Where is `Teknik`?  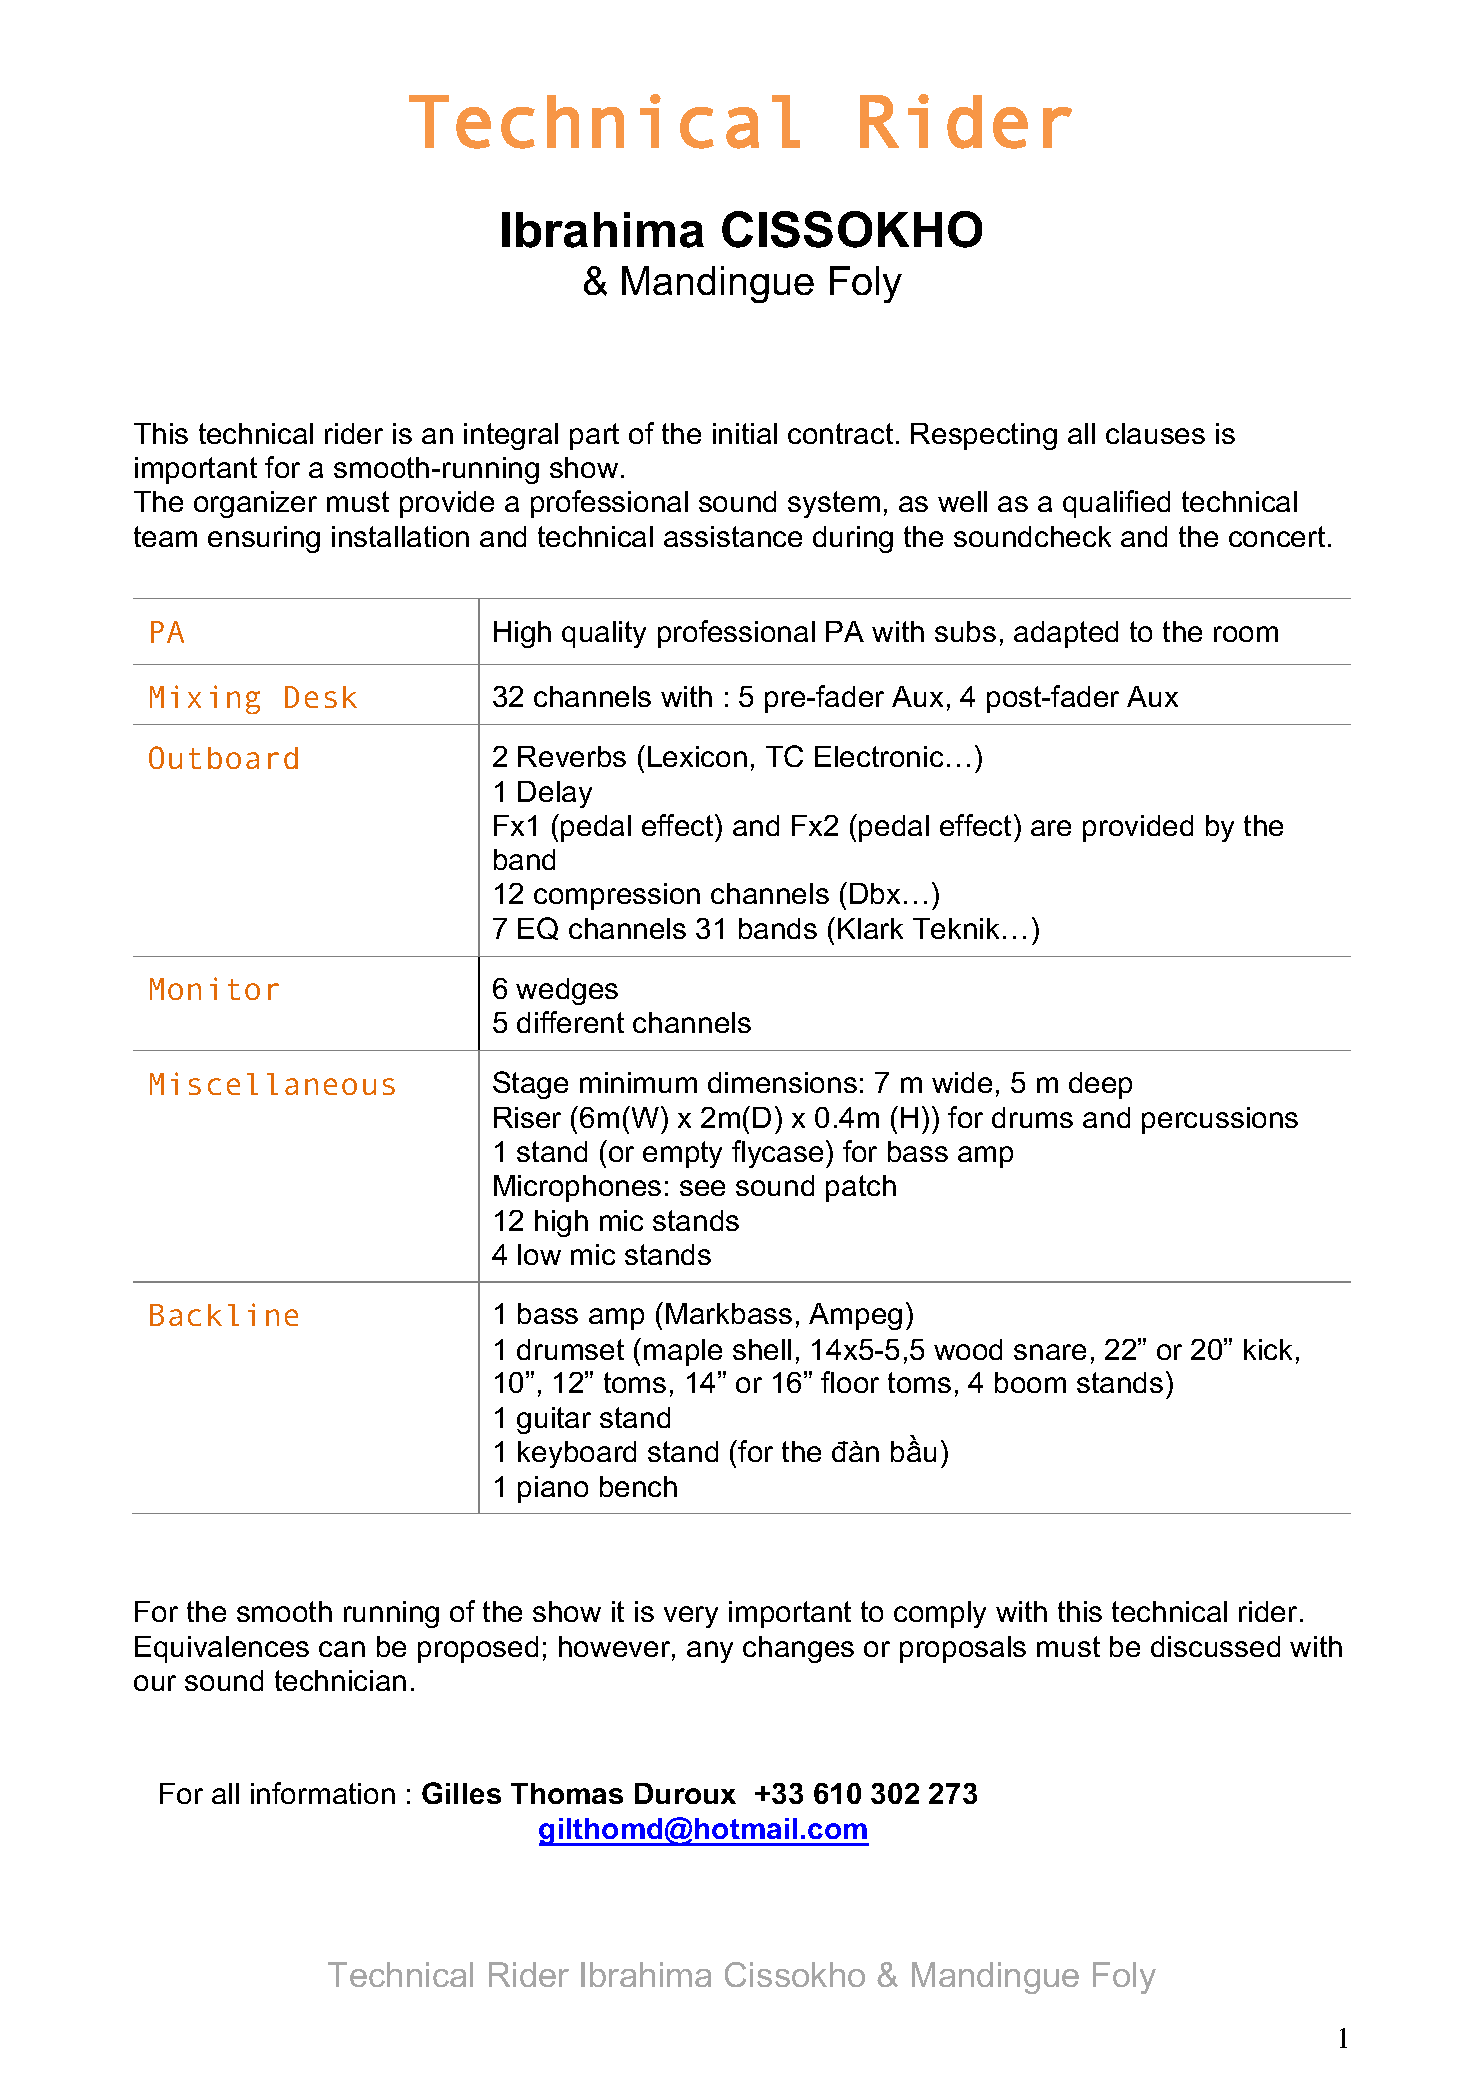
Teknik is located at coordinates (956, 928).
